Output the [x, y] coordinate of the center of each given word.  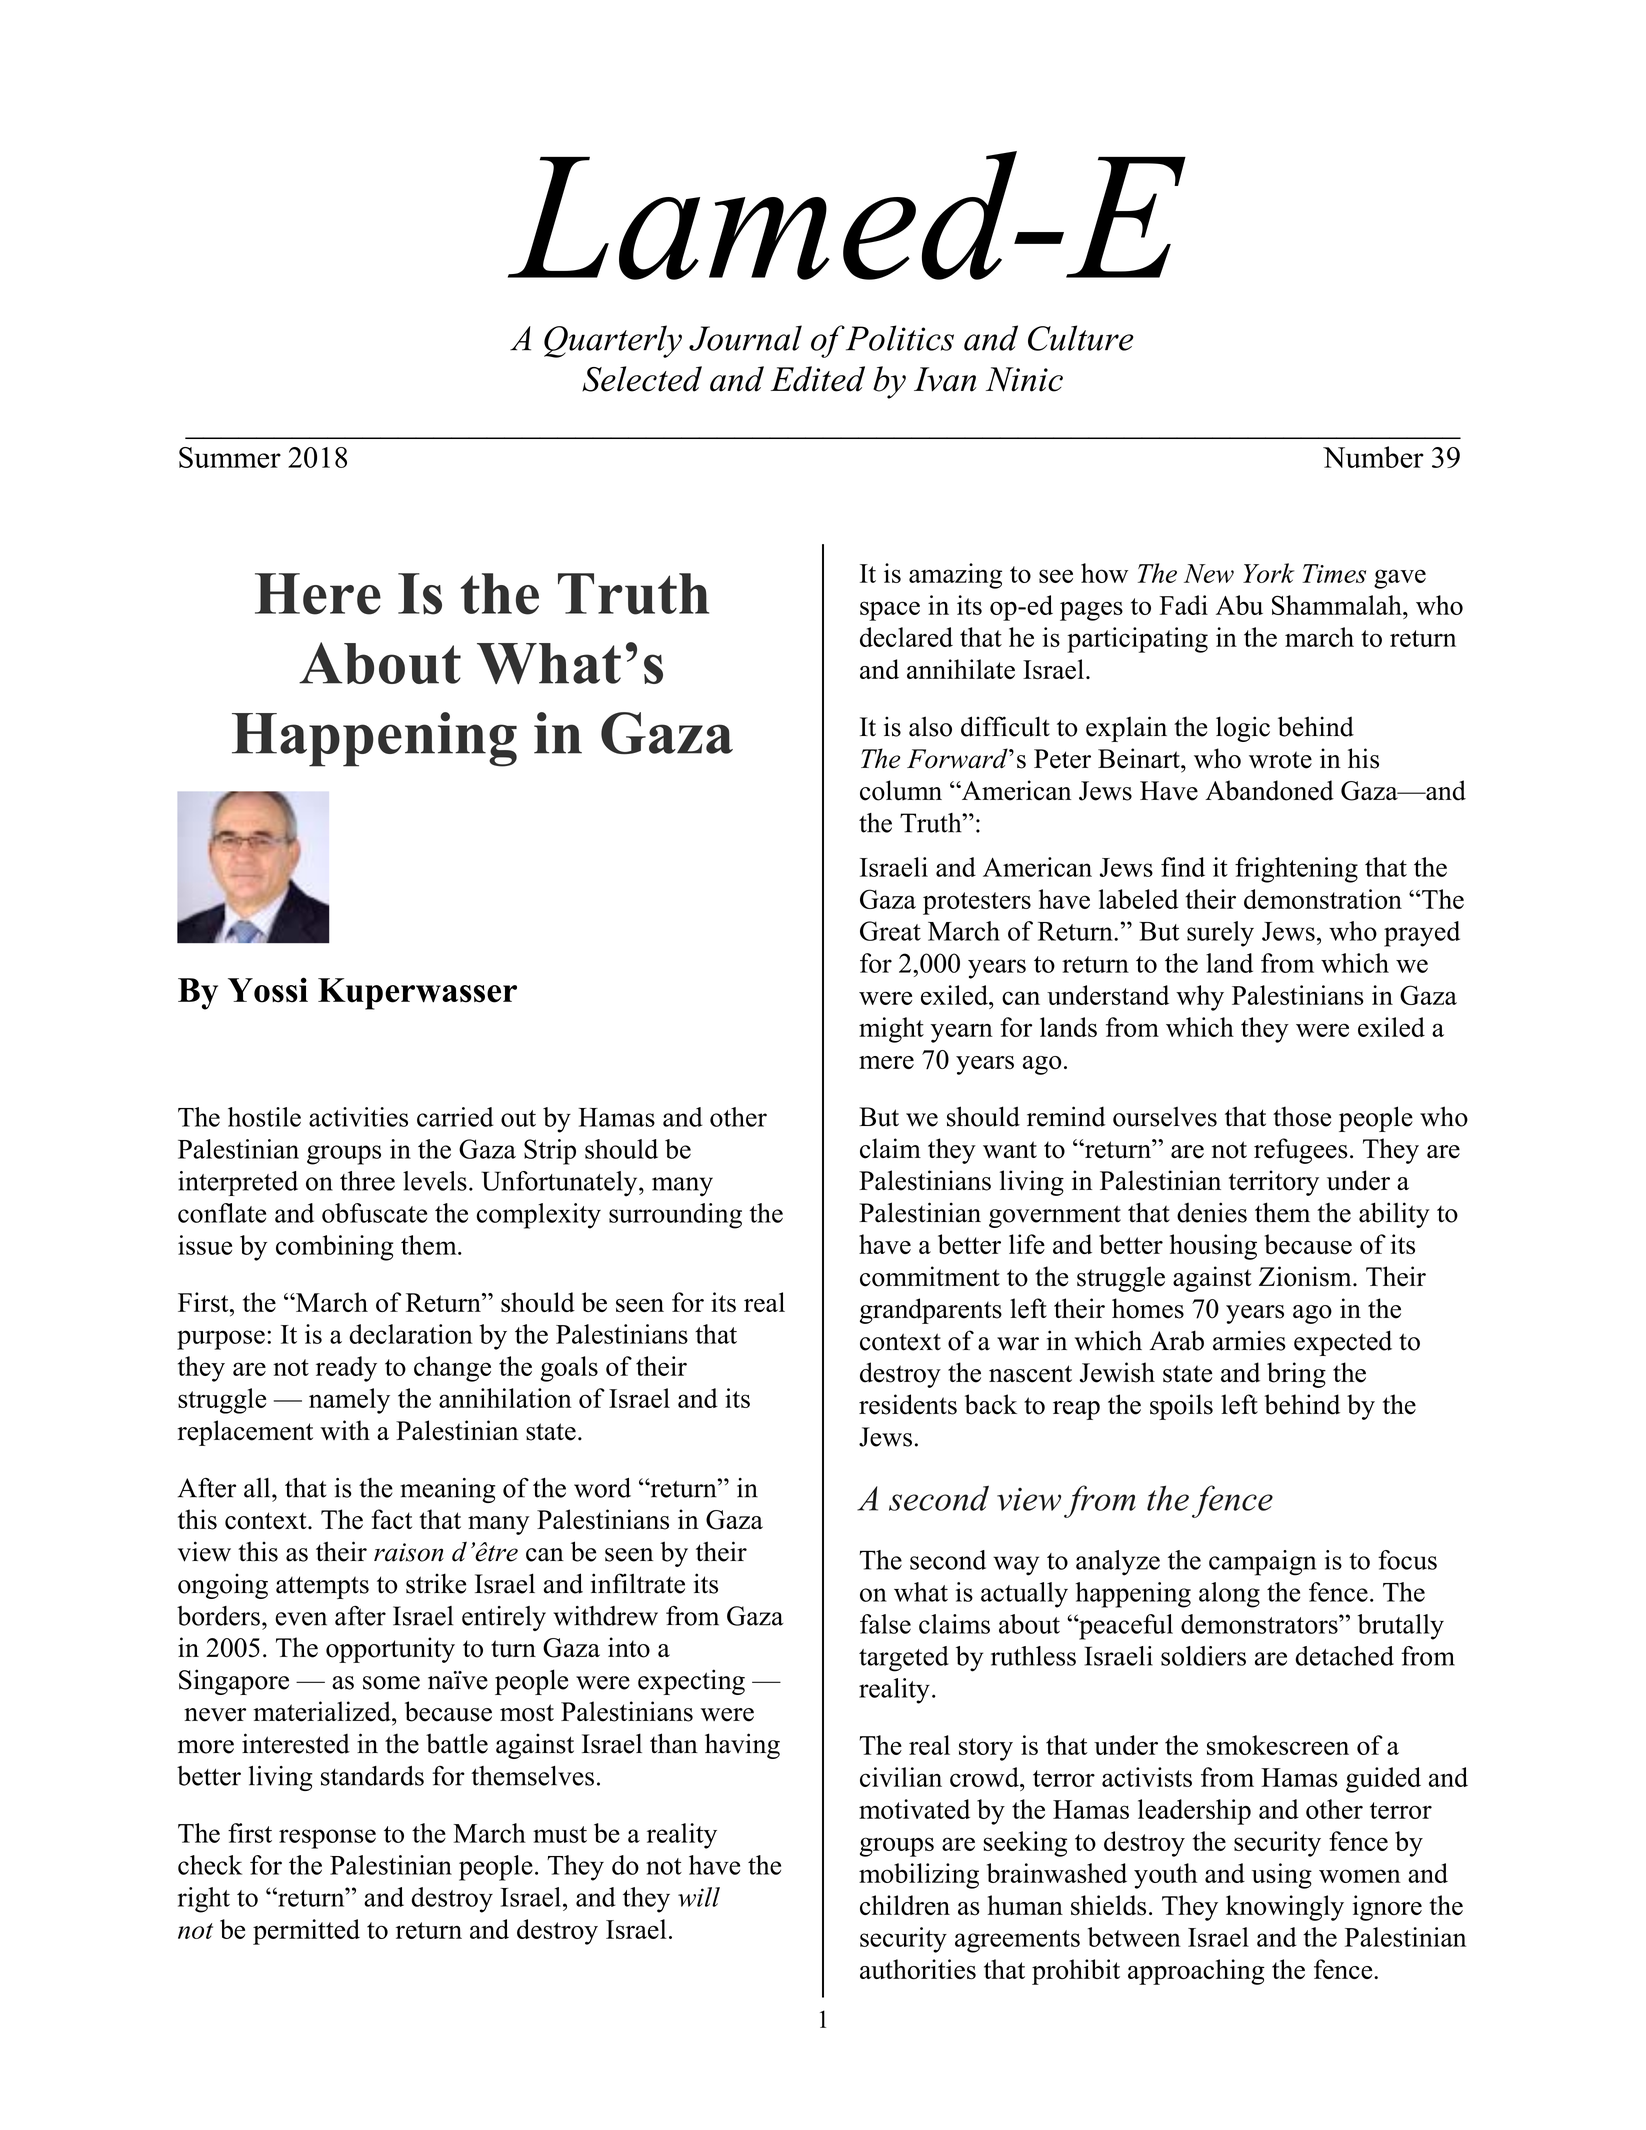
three [367, 1181]
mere [886, 1062]
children [905, 1905]
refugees [1301, 1151]
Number [1373, 457]
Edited [818, 379]
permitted [306, 1932]
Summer [230, 457]
